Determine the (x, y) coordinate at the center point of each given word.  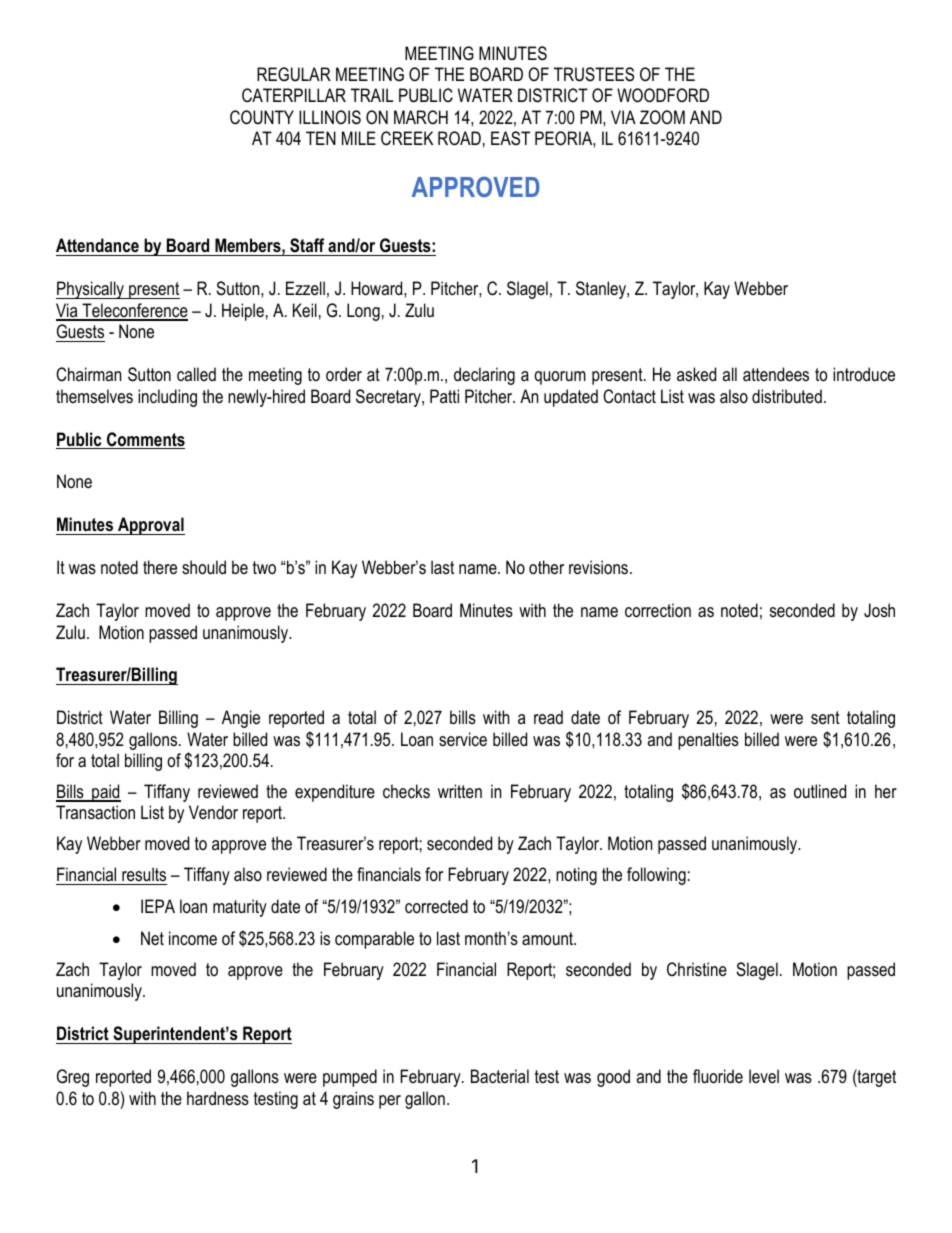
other (546, 567)
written (460, 791)
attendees (776, 374)
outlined (820, 791)
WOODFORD (663, 95)
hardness (218, 1098)
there (160, 567)
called (196, 374)
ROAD (459, 138)
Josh (879, 610)
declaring (484, 376)
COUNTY (262, 117)
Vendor (213, 812)
